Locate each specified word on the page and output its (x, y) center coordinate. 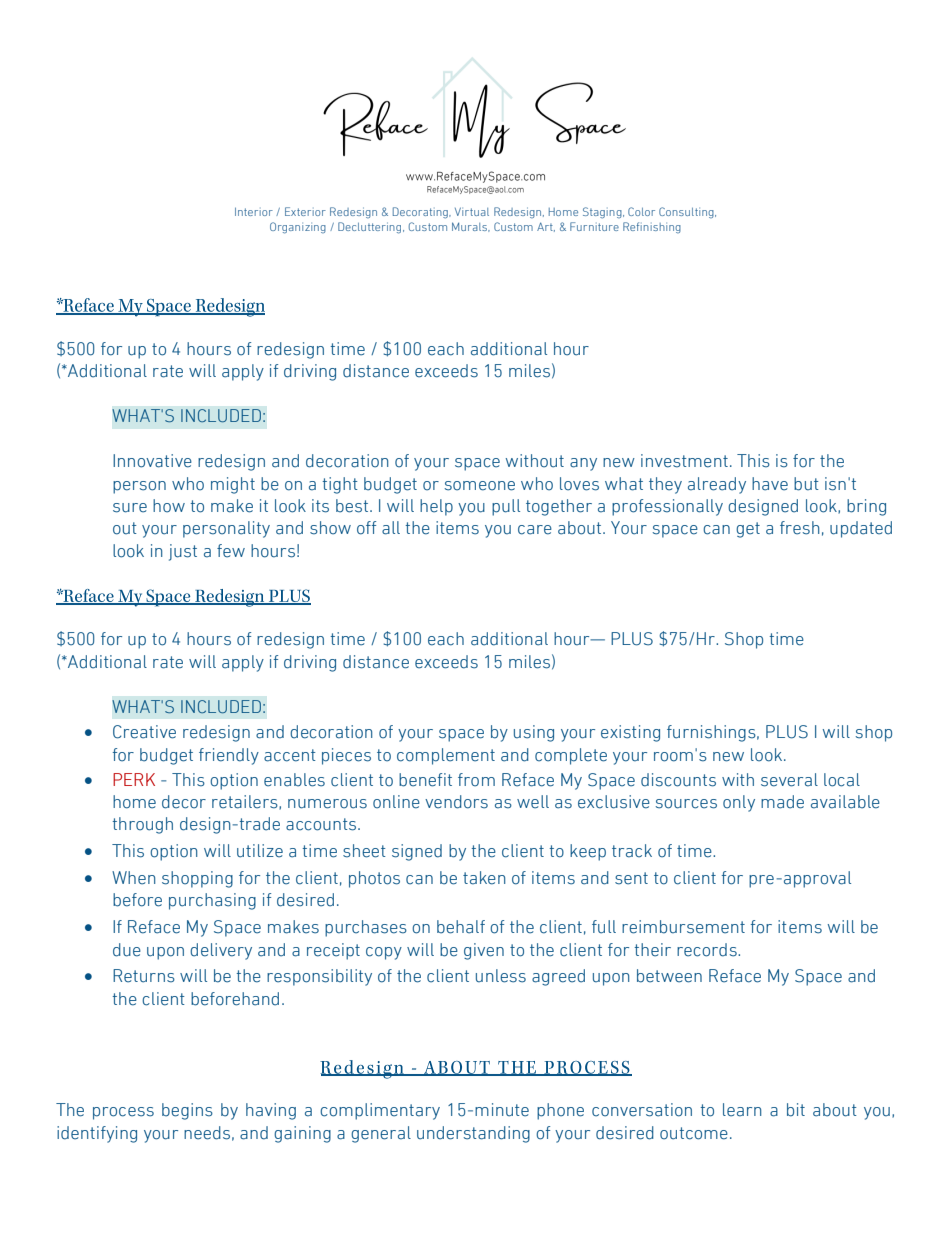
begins (187, 1111)
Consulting (687, 212)
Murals (471, 227)
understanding (473, 1134)
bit (796, 1110)
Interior (254, 212)
